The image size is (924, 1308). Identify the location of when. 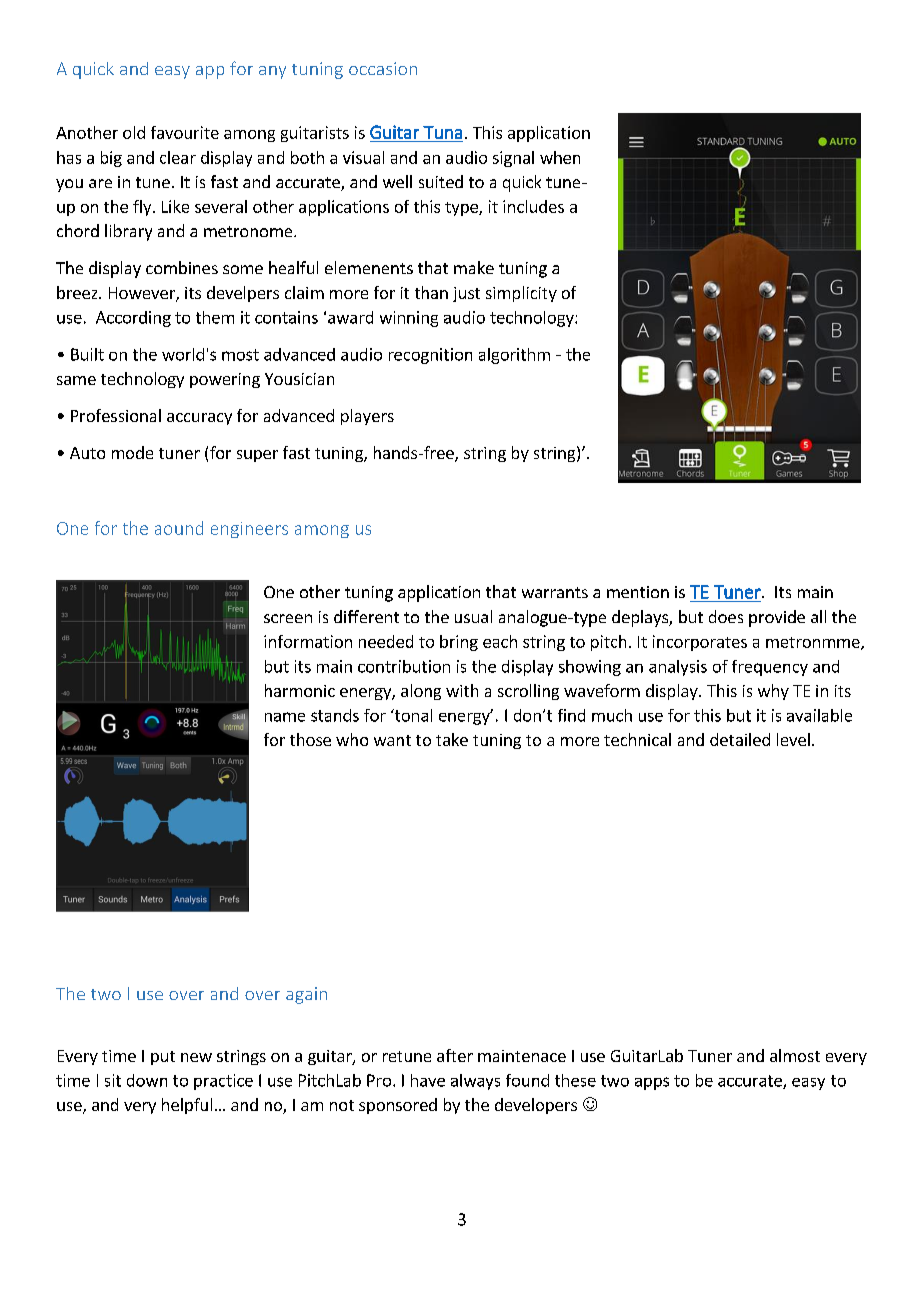
(560, 157).
